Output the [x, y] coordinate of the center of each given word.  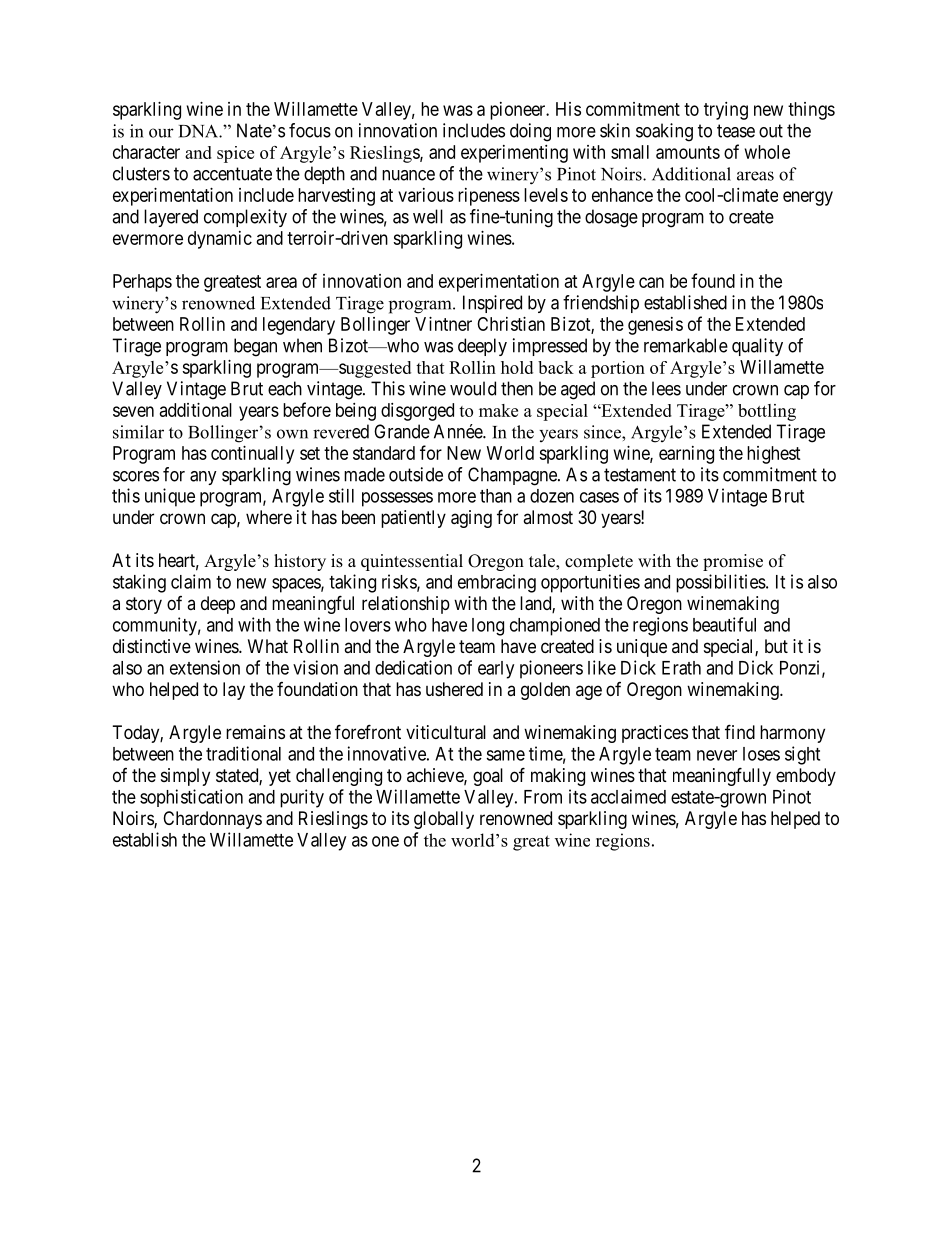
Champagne [513, 476]
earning [686, 455]
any [203, 478]
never [717, 755]
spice [235, 154]
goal [488, 777]
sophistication [191, 798]
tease [736, 131]
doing [530, 132]
